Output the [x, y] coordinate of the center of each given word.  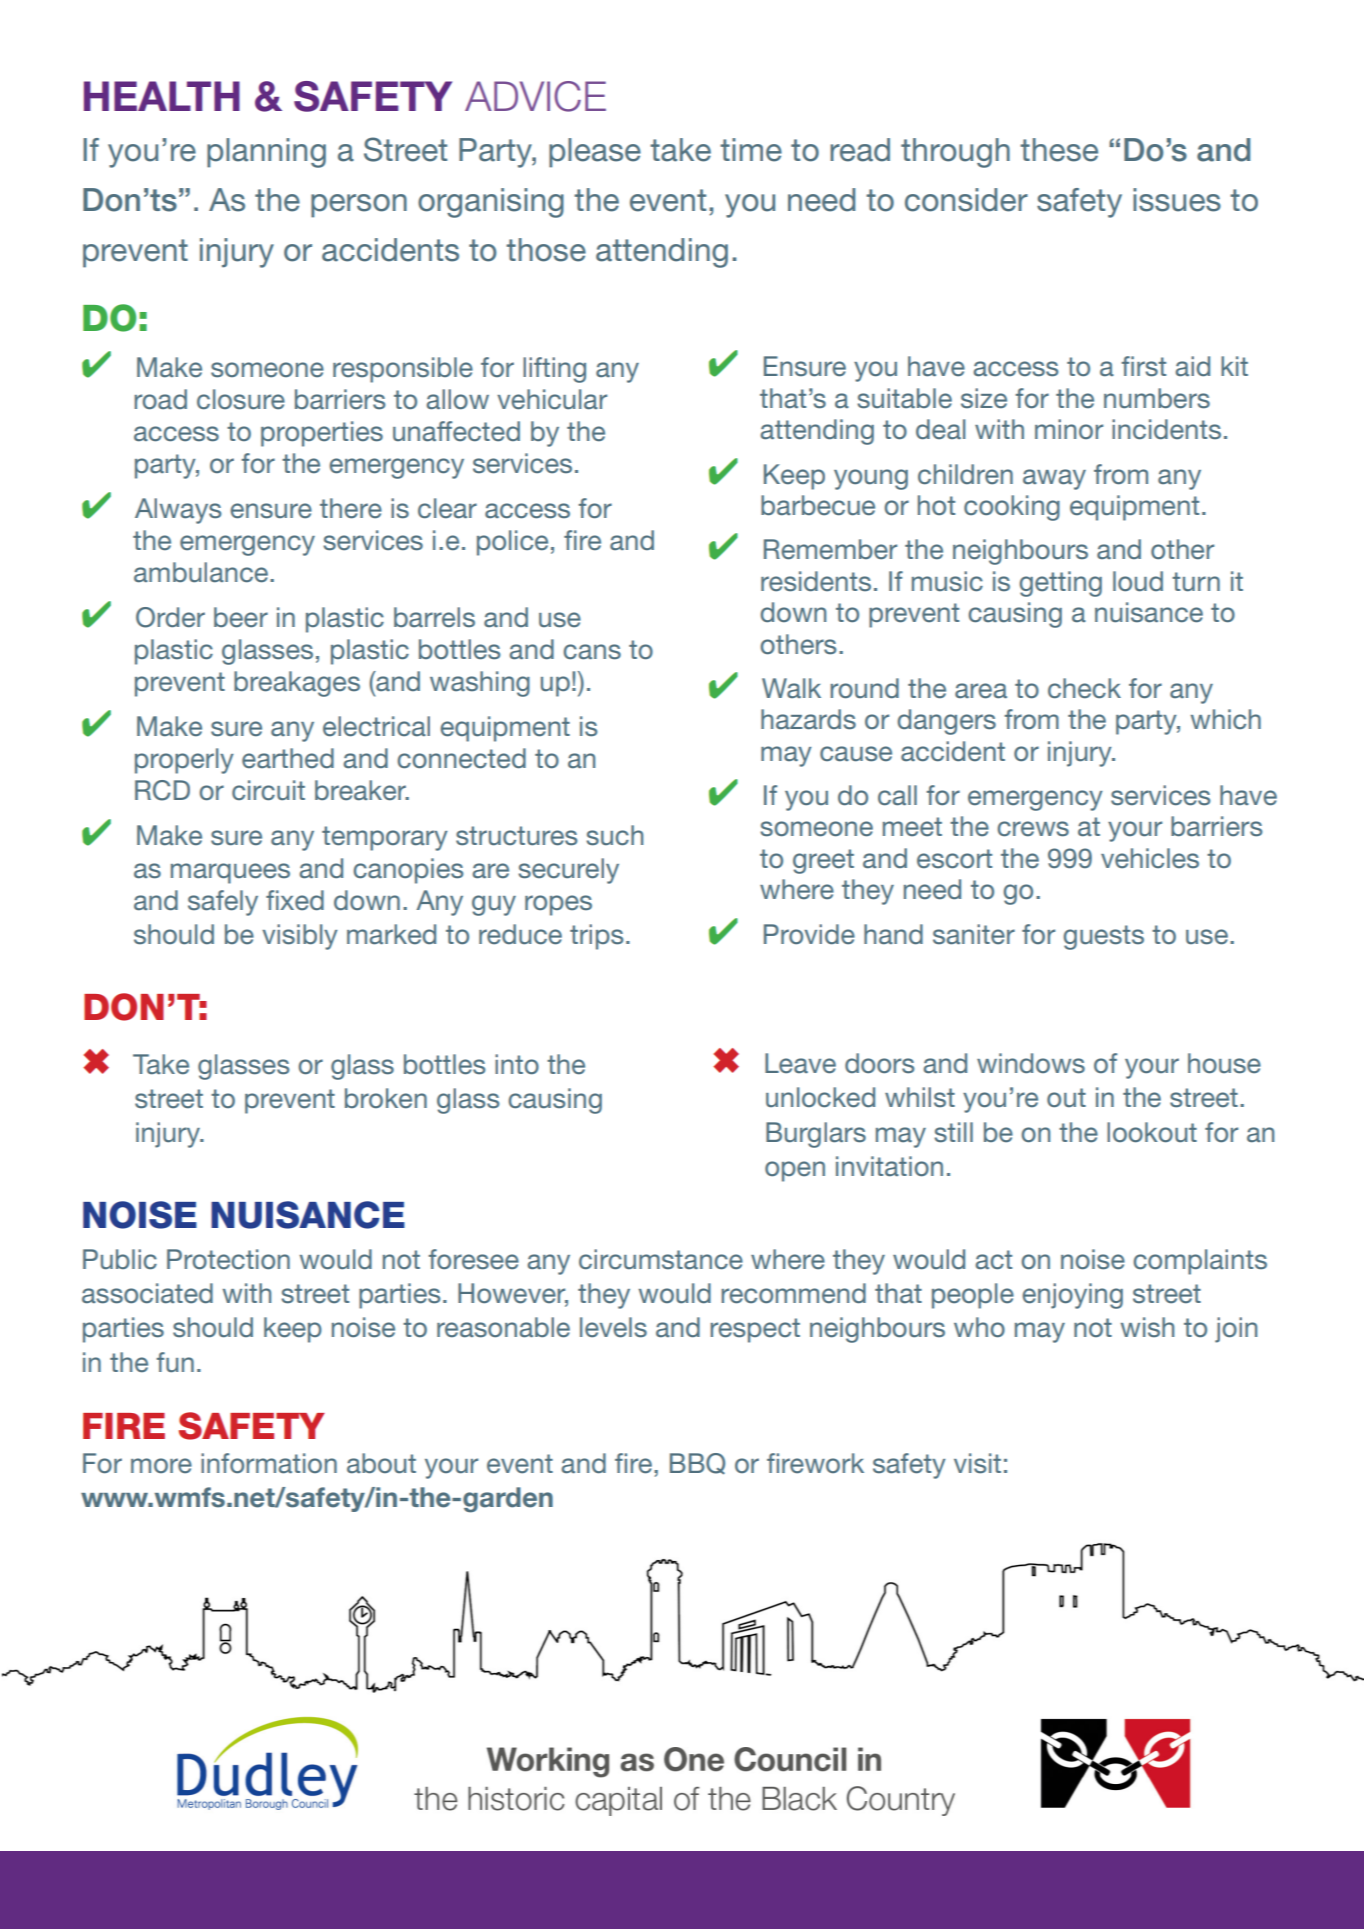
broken [386, 1098]
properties [322, 434]
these [1059, 150]
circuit [268, 790]
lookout [1152, 1132]
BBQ [697, 1464]
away [1054, 479]
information [269, 1463]
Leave [800, 1063]
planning [266, 153]
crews [1033, 829]
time [751, 150]
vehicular [552, 399]
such [614, 835]
